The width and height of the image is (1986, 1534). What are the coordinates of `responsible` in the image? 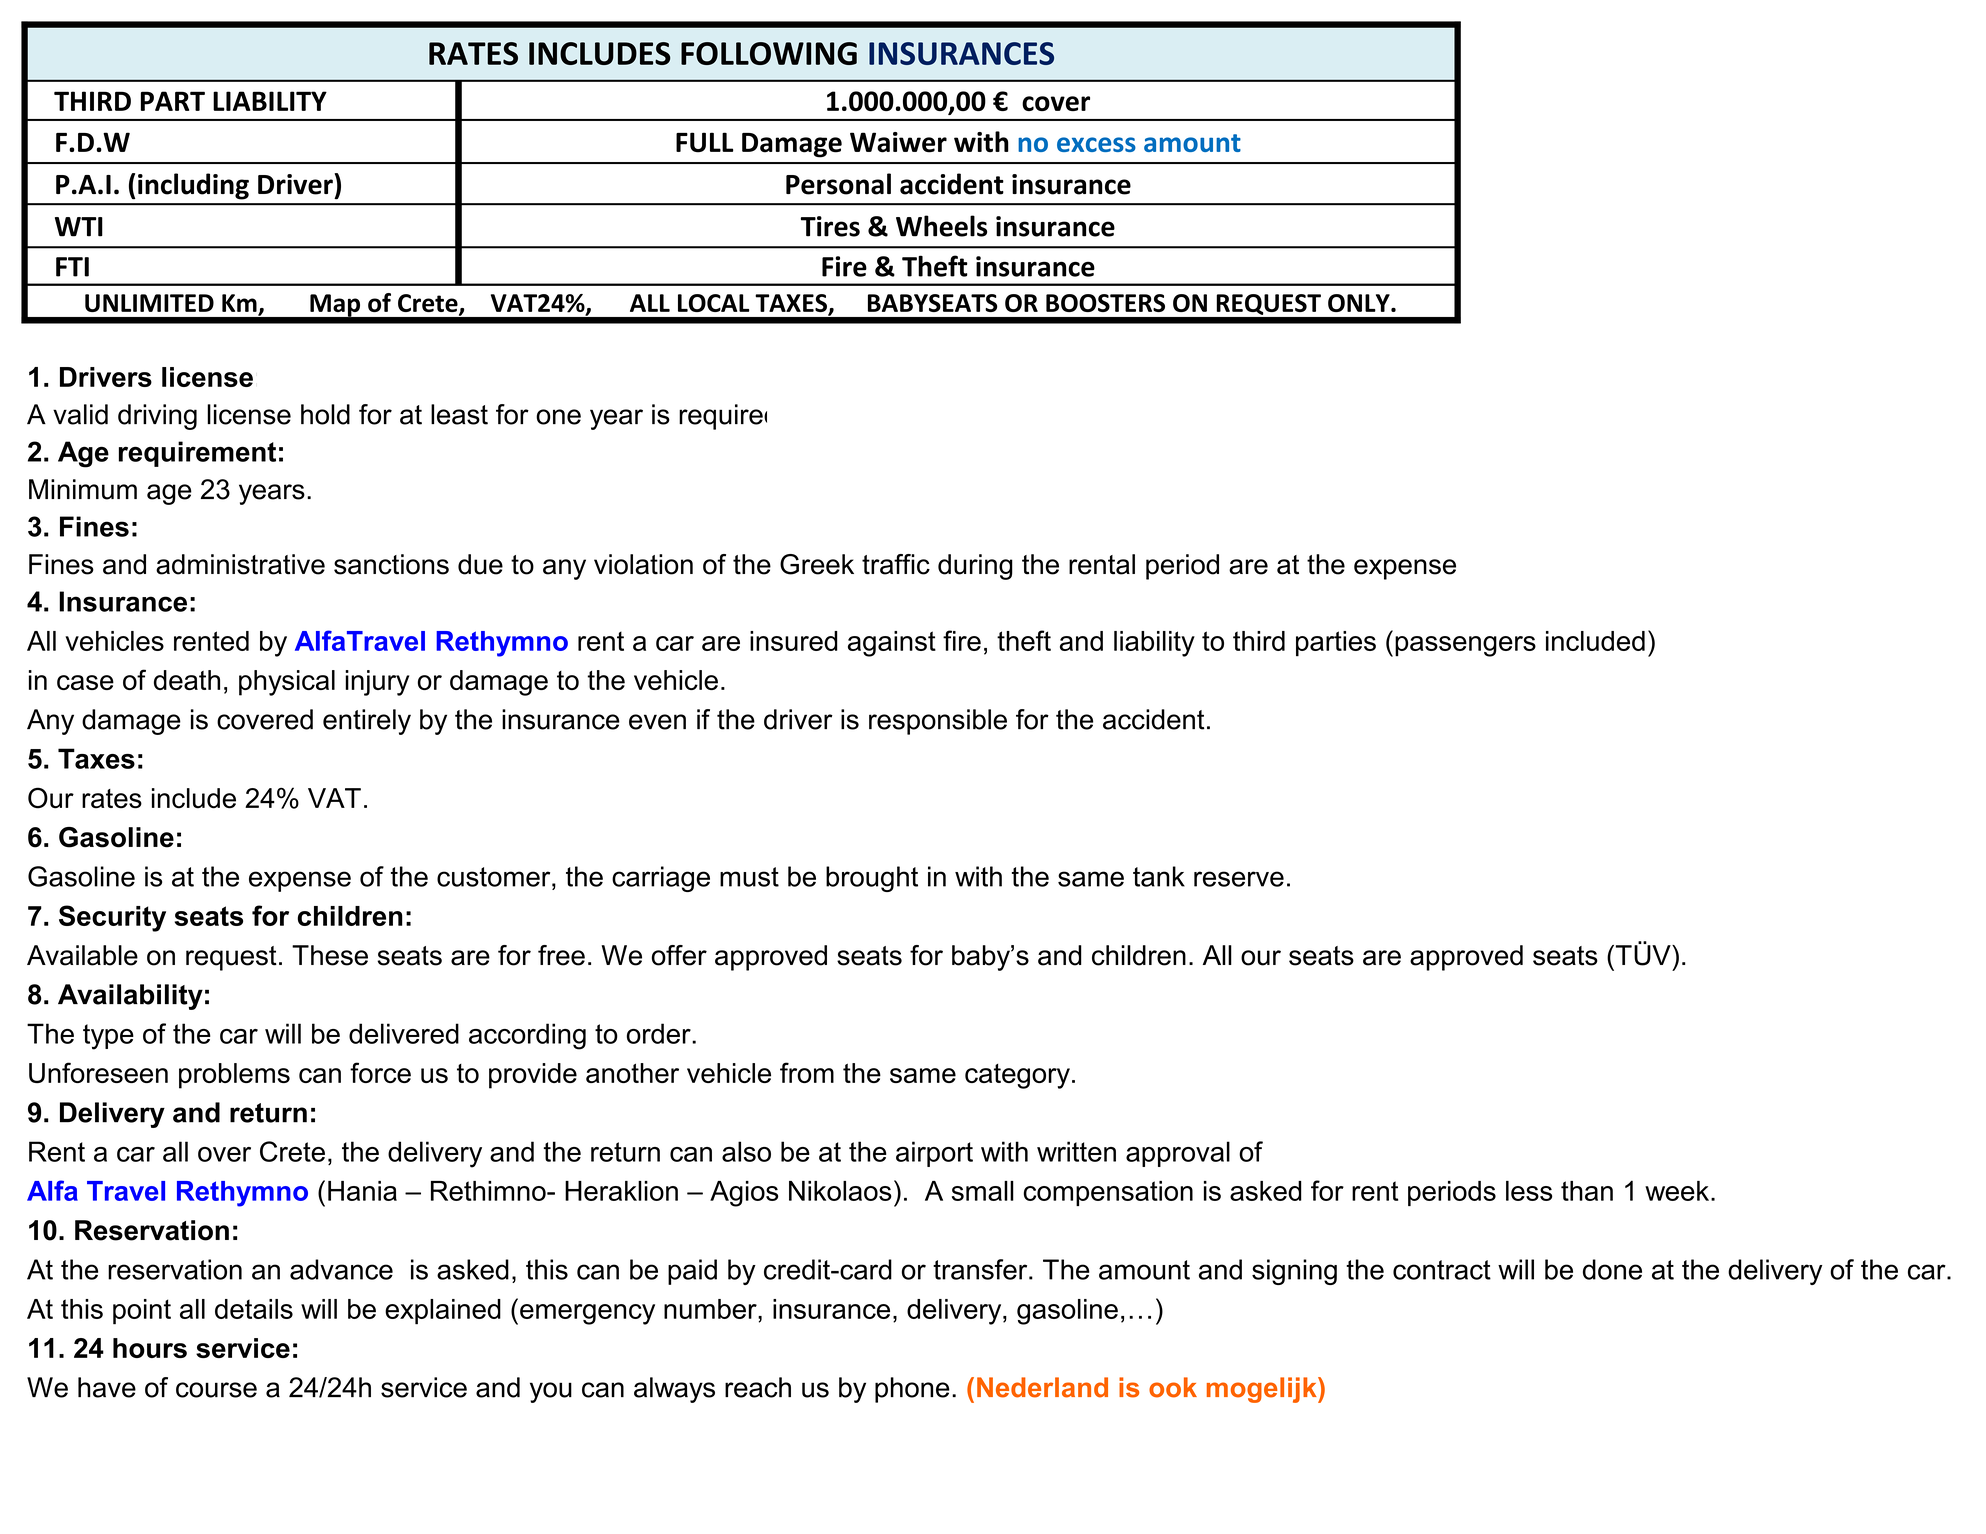 It's located at (938, 722).
